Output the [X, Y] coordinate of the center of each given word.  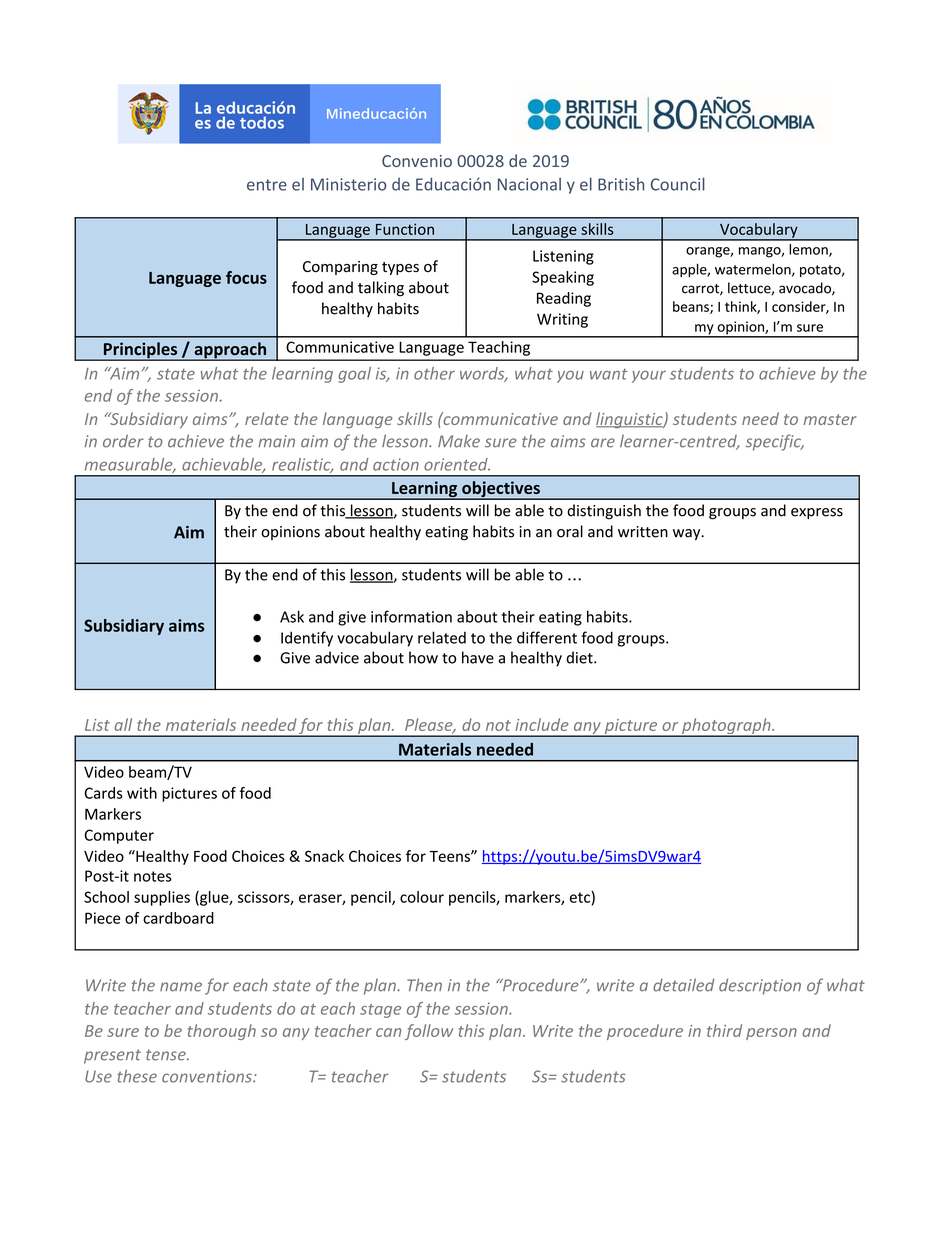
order [123, 441]
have [478, 657]
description [760, 986]
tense [167, 1055]
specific [774, 442]
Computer [119, 836]
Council [678, 184]
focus [246, 277]
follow [429, 1032]
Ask [292, 616]
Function [405, 229]
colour [422, 897]
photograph [725, 727]
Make [459, 441]
